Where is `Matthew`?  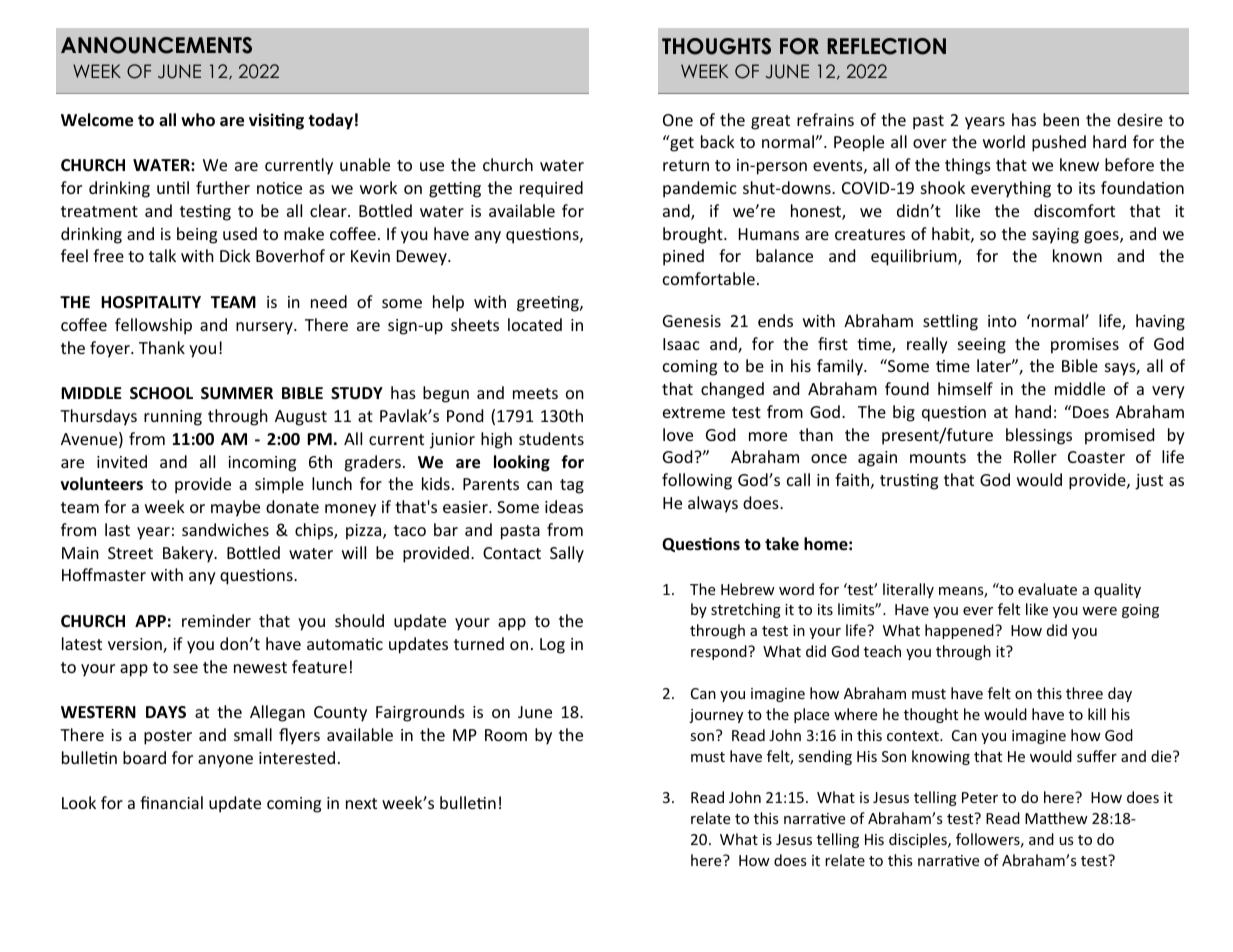 Matthew is located at coordinates (1056, 818).
